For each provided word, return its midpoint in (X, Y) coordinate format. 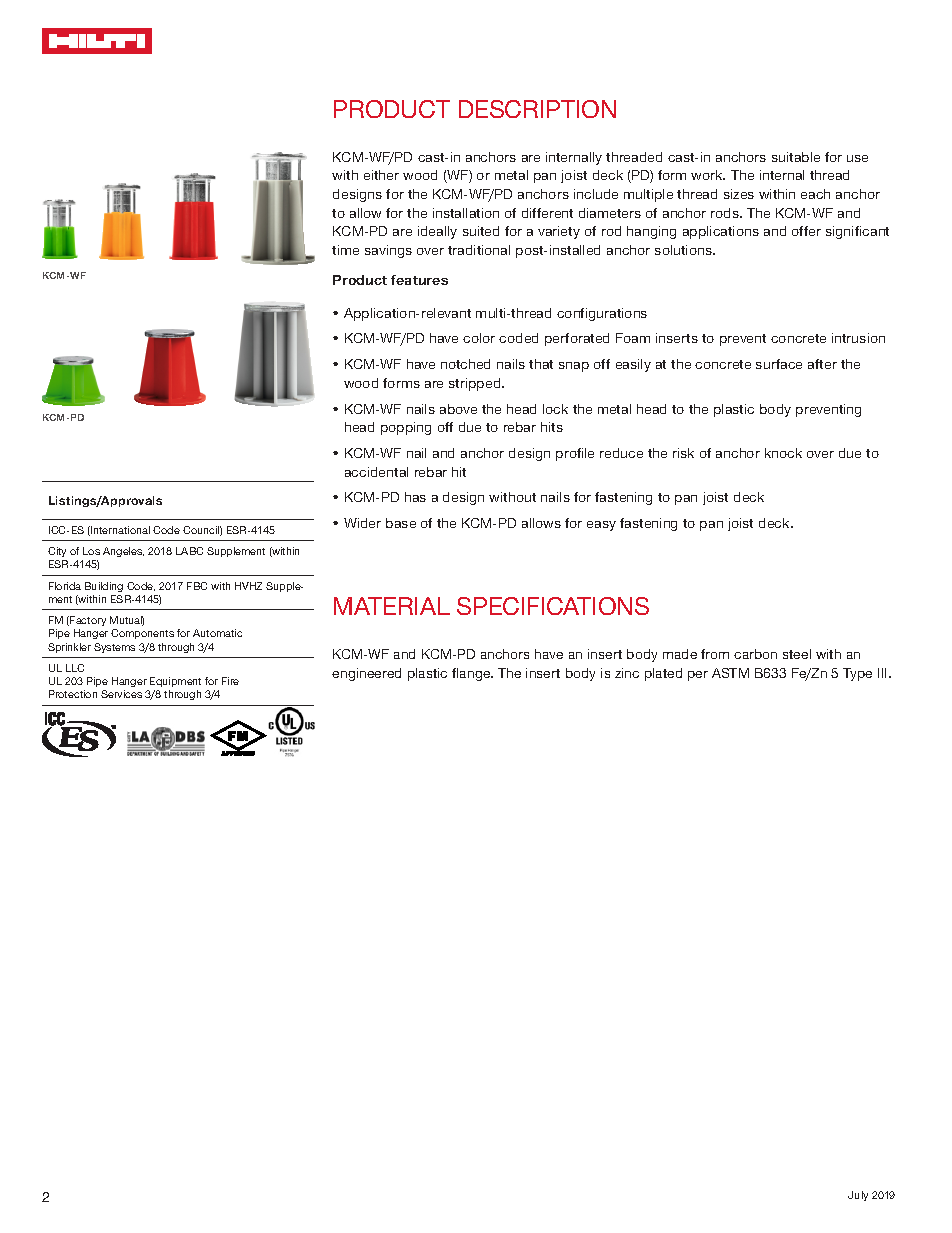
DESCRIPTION (537, 109)
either (381, 175)
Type (857, 674)
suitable (796, 157)
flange (472, 674)
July (858, 1196)
